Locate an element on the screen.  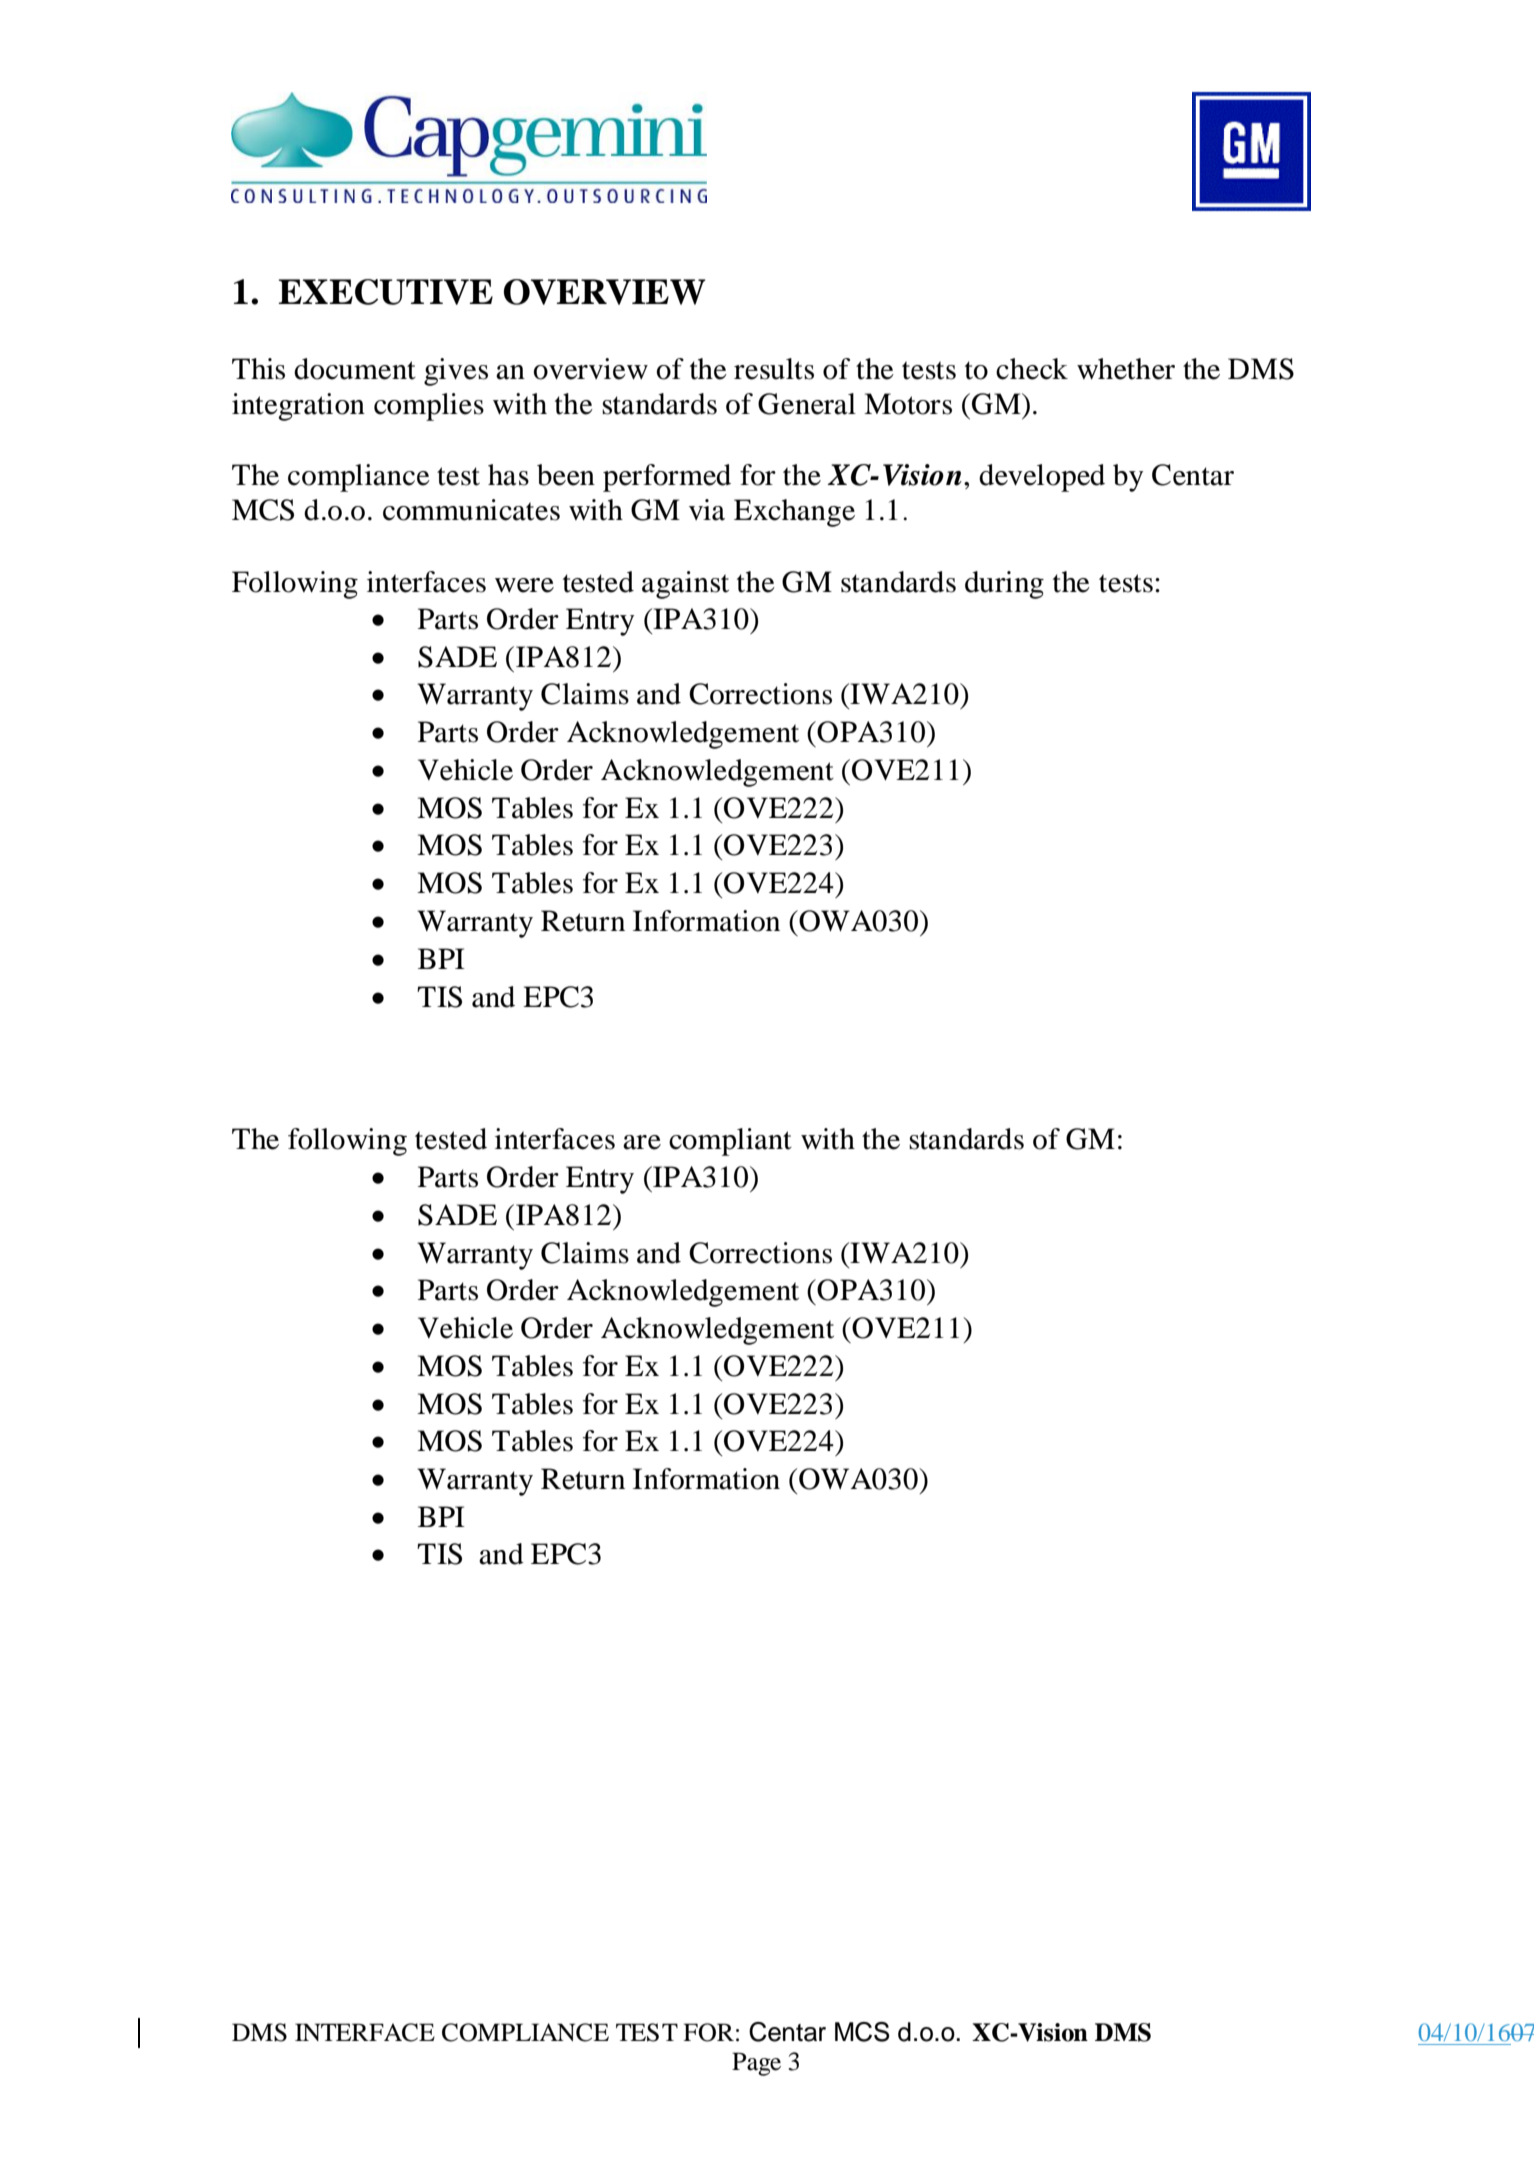
check is located at coordinates (1032, 369).
